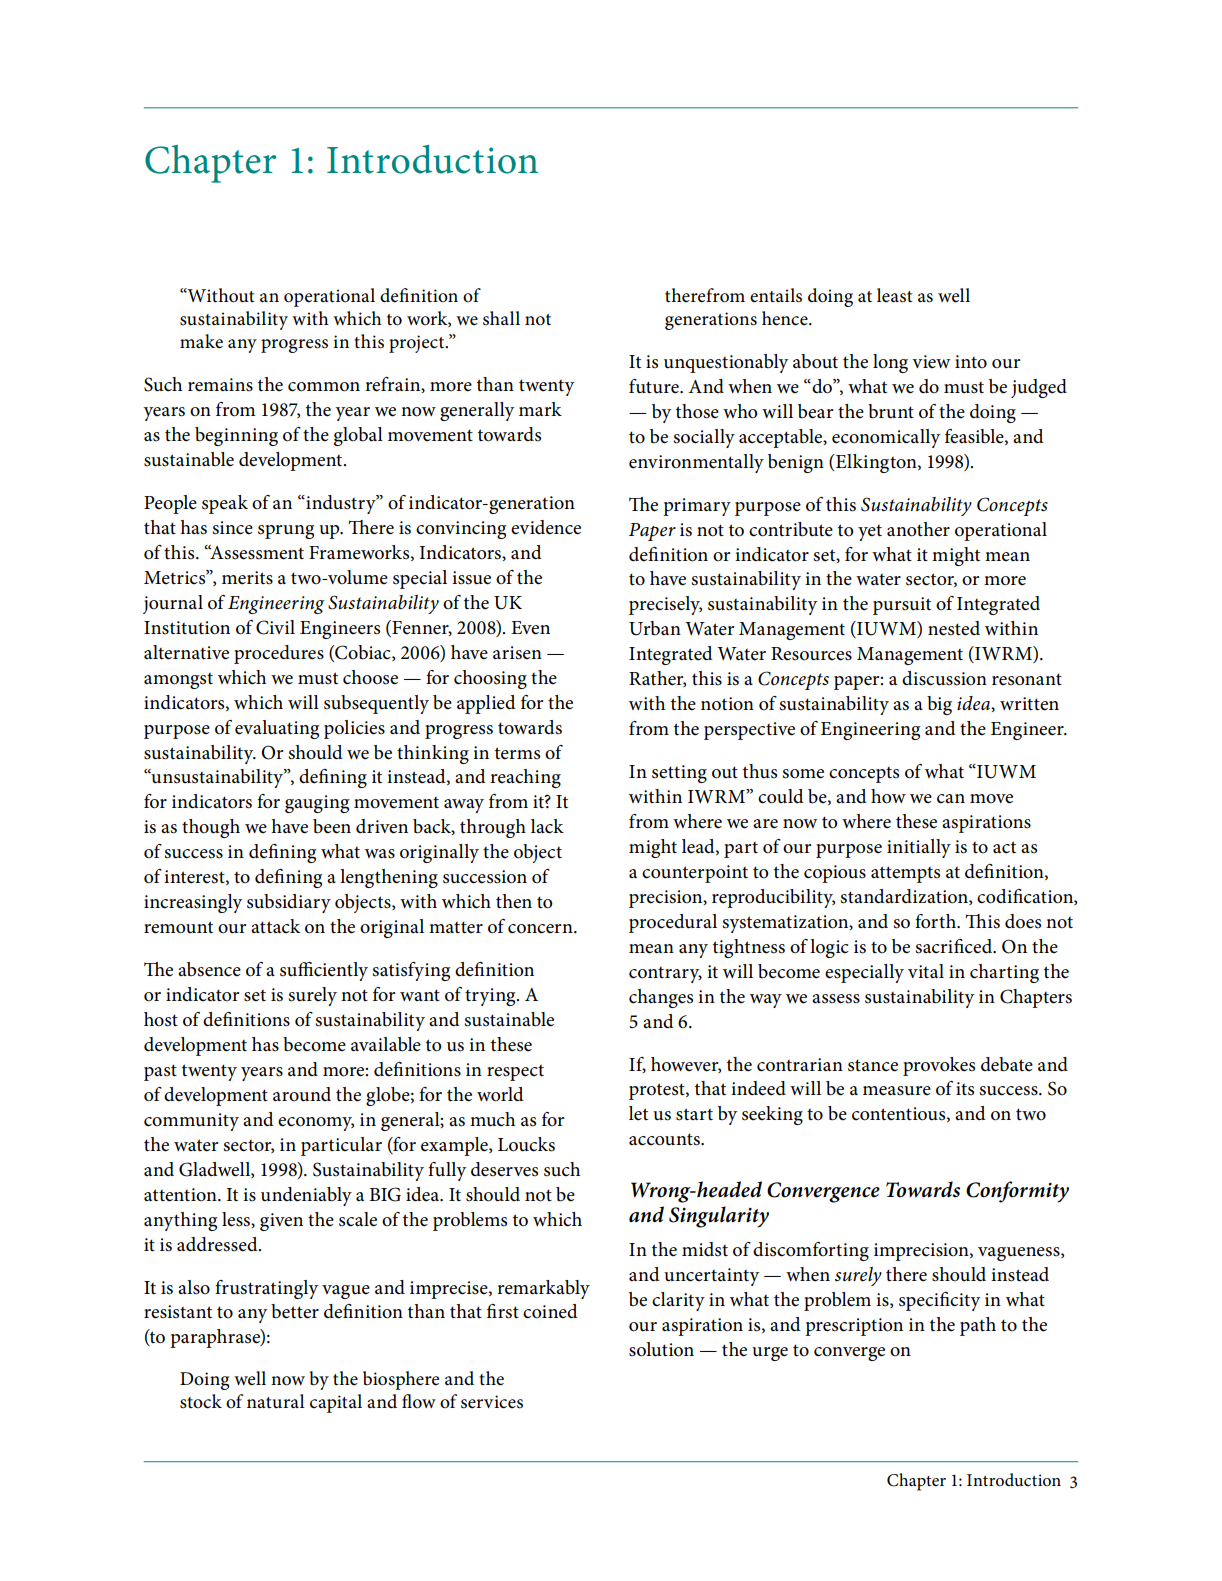  I want to click on natural, so click(276, 1401).
